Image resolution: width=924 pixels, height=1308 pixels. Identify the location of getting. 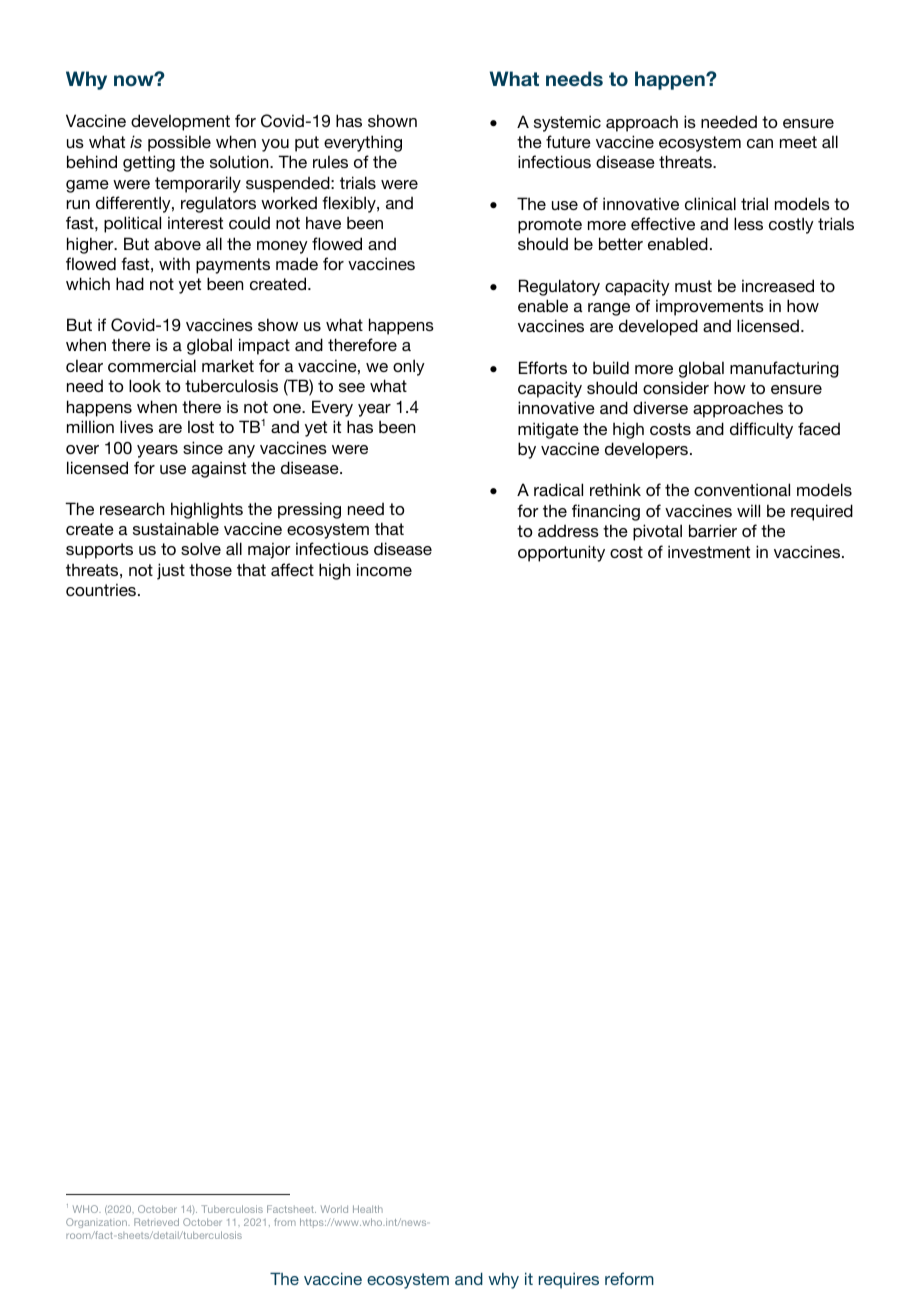
(149, 163).
